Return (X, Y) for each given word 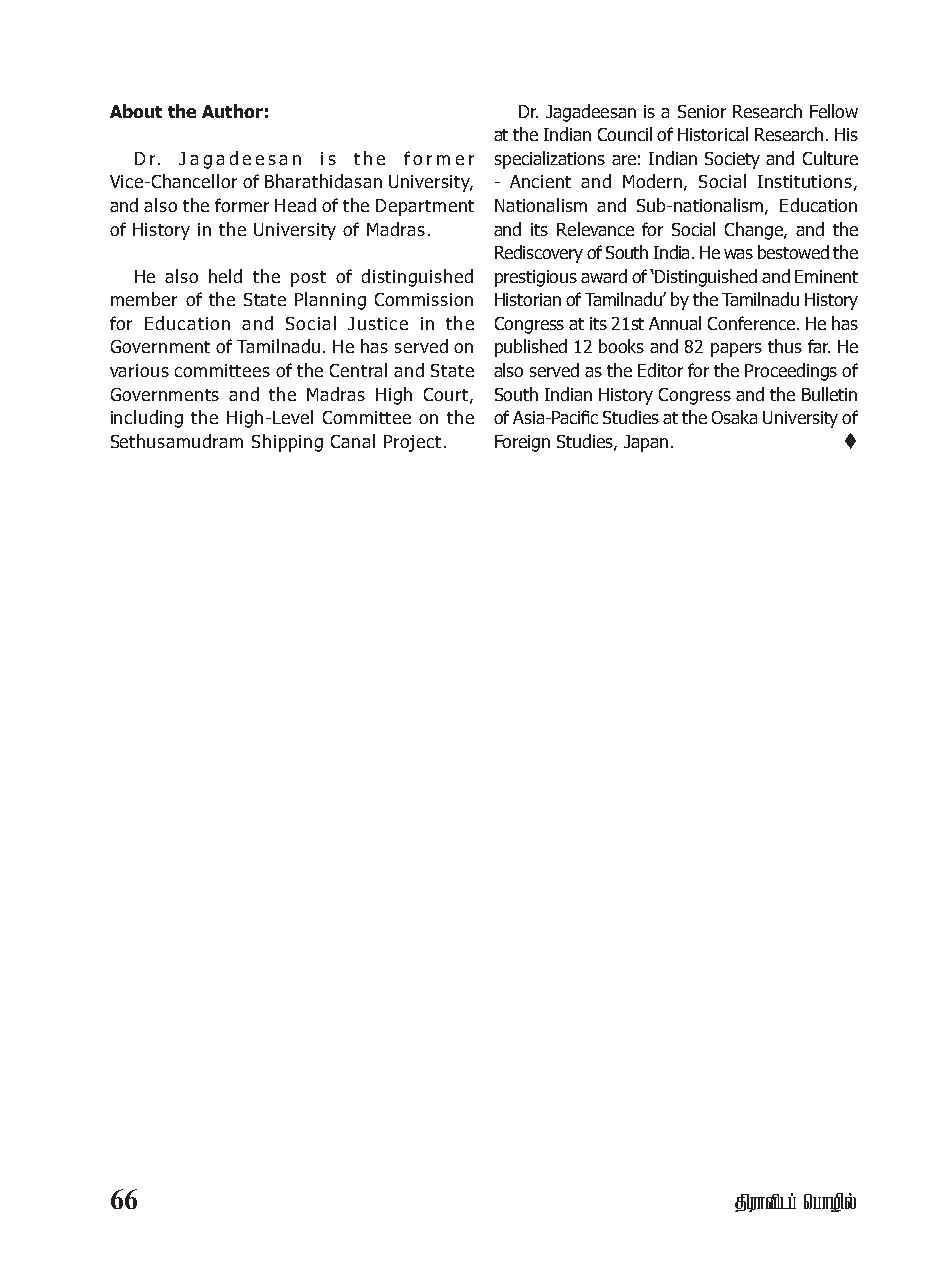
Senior (702, 111)
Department (425, 207)
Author (232, 111)
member (144, 299)
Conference (753, 323)
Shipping (287, 443)
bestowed (793, 252)
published (531, 348)
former (242, 205)
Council (625, 134)
